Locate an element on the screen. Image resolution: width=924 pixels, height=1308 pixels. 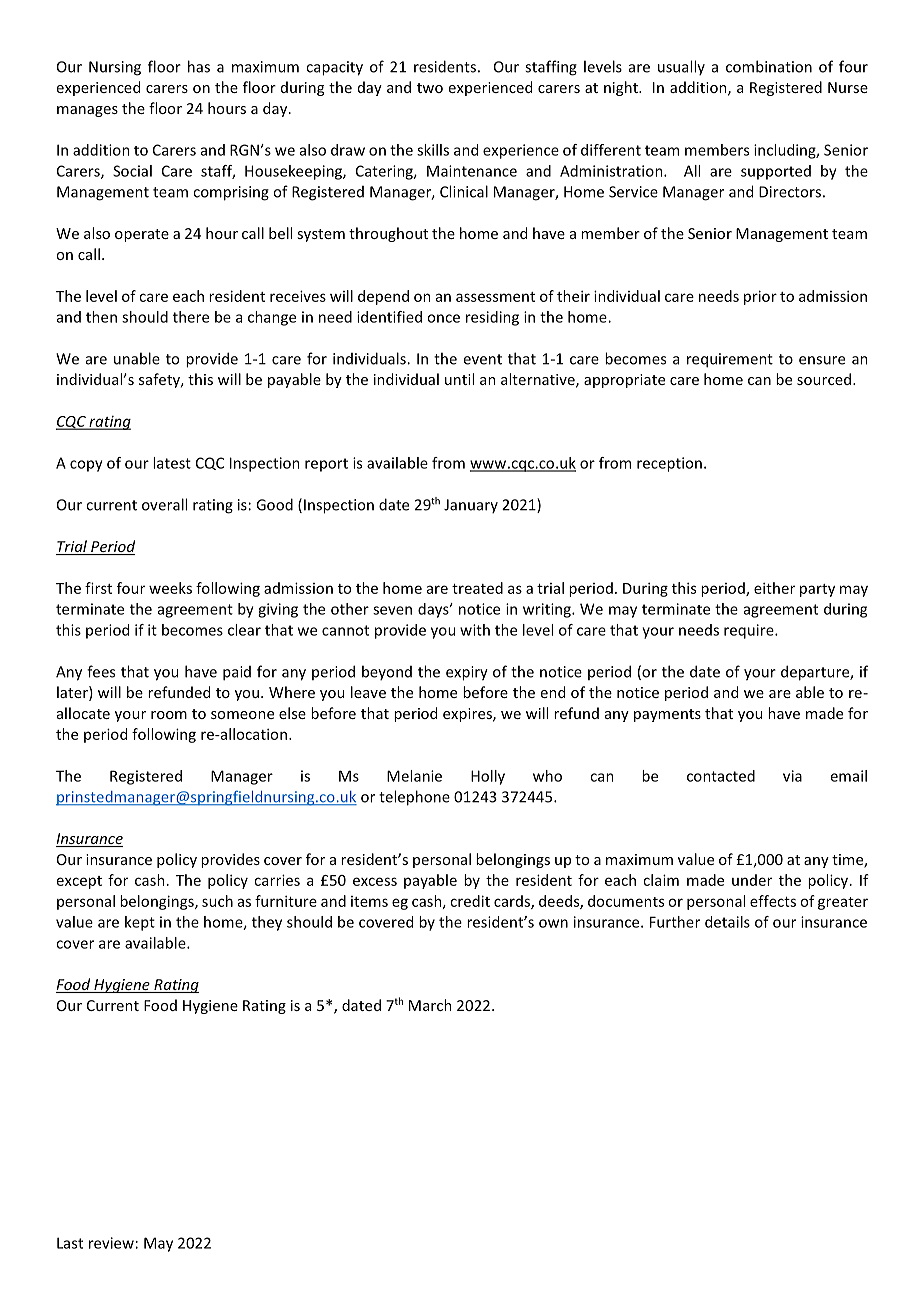
sourced is located at coordinates (824, 379).
